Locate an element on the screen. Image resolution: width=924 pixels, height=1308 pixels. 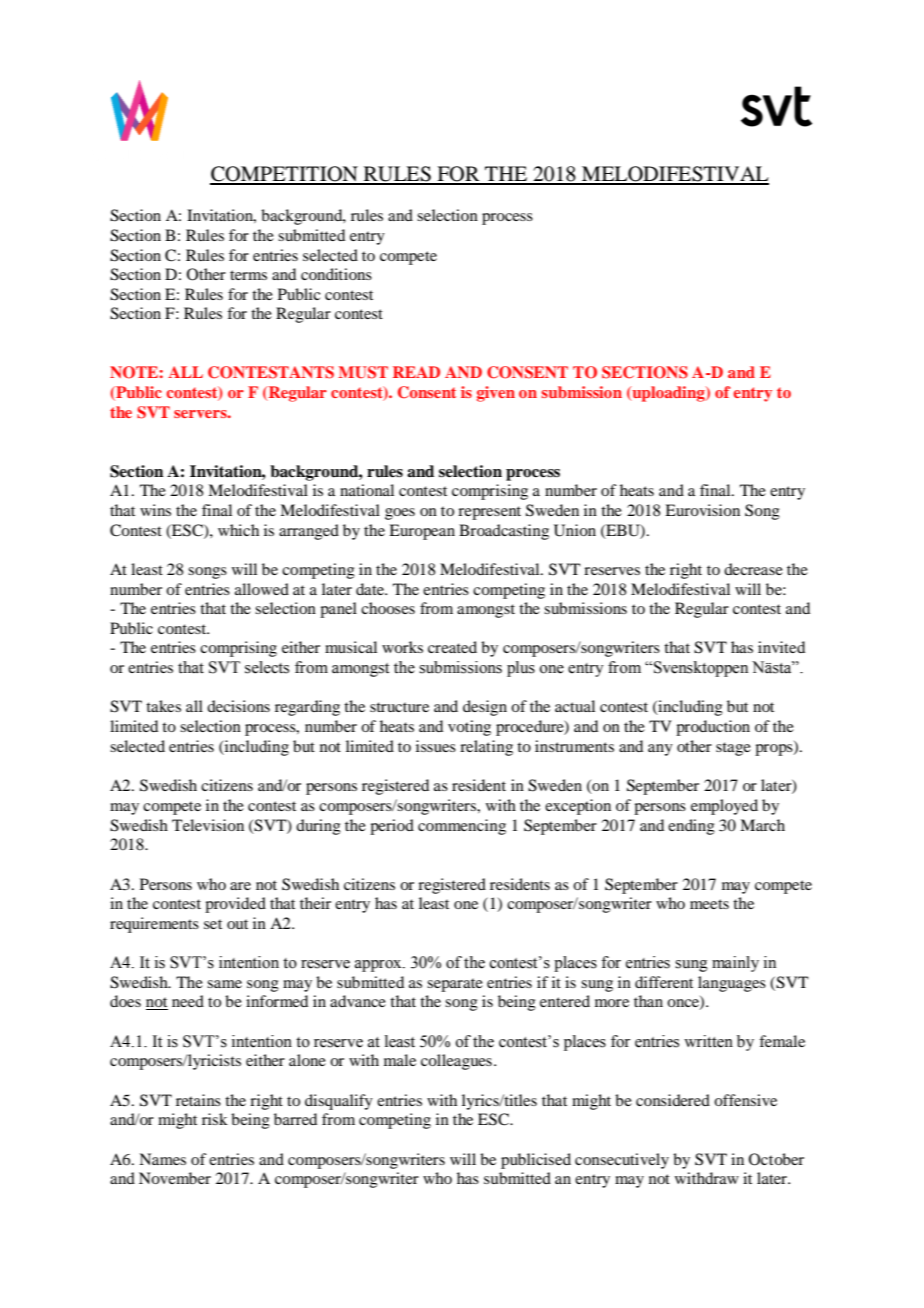
ending is located at coordinates (691, 827).
